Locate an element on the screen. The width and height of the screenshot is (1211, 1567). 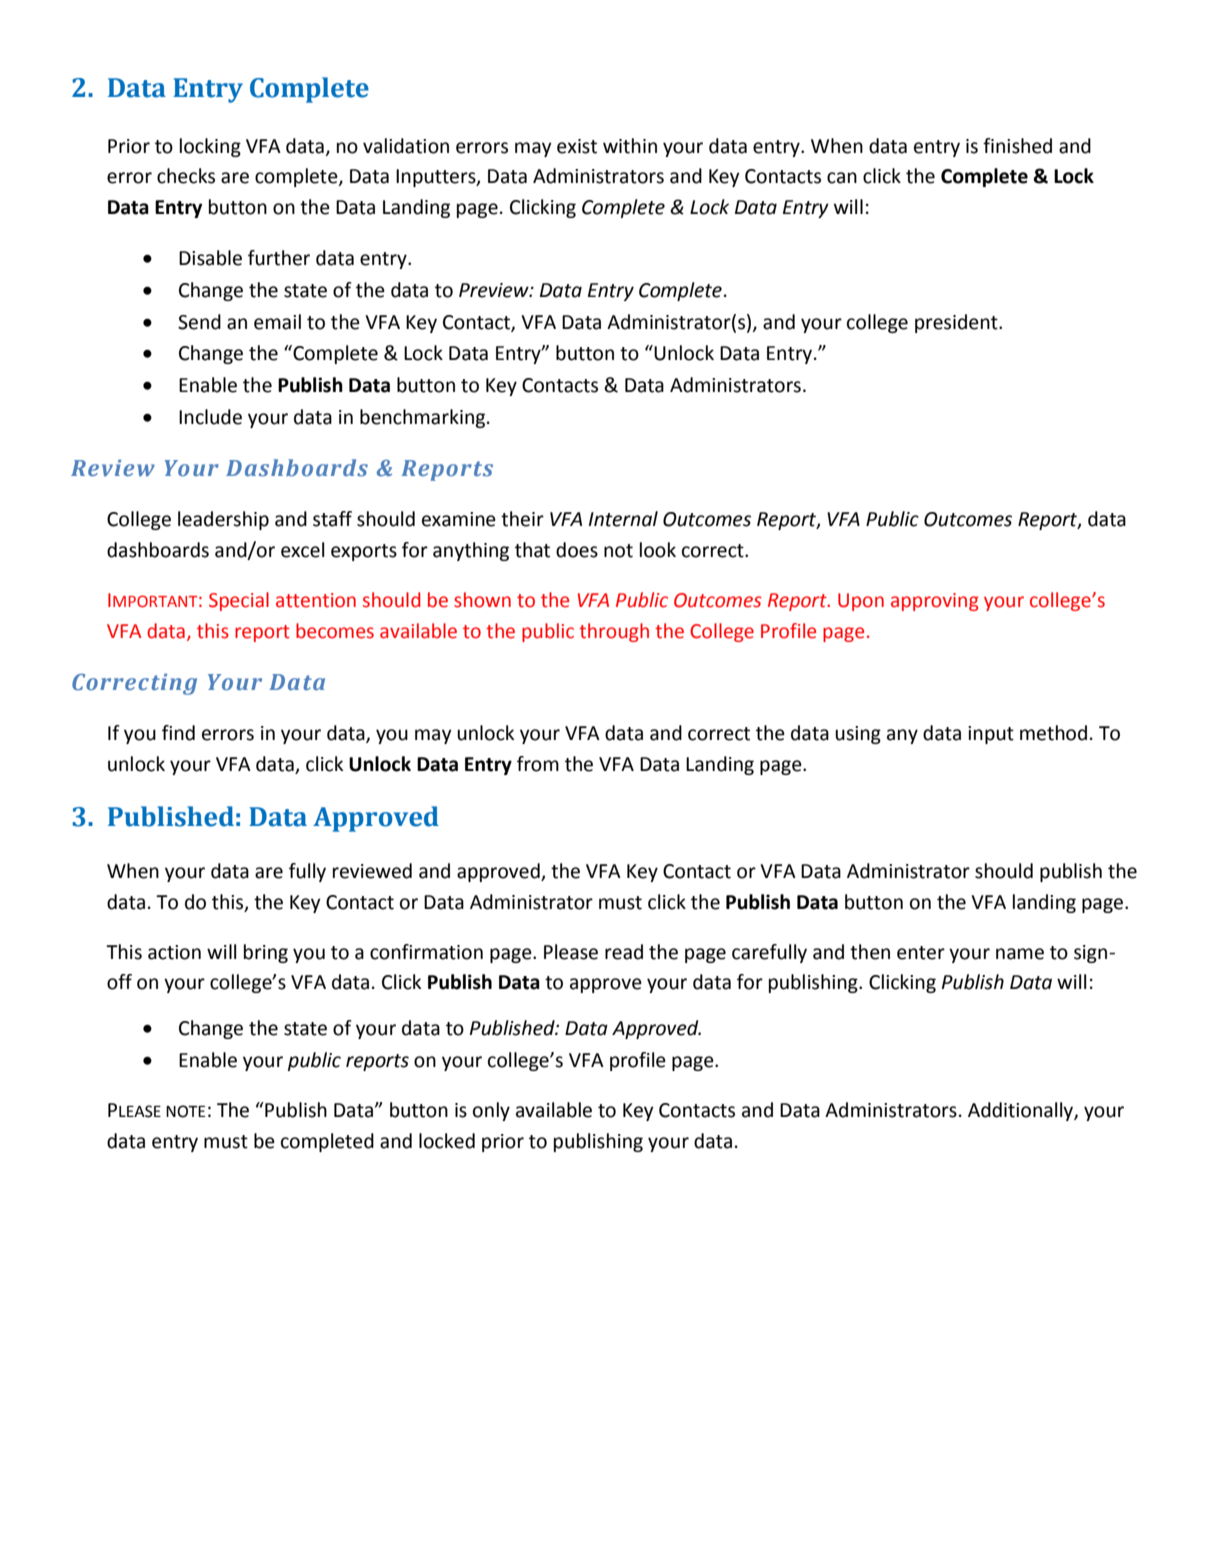
using is located at coordinates (858, 735).
